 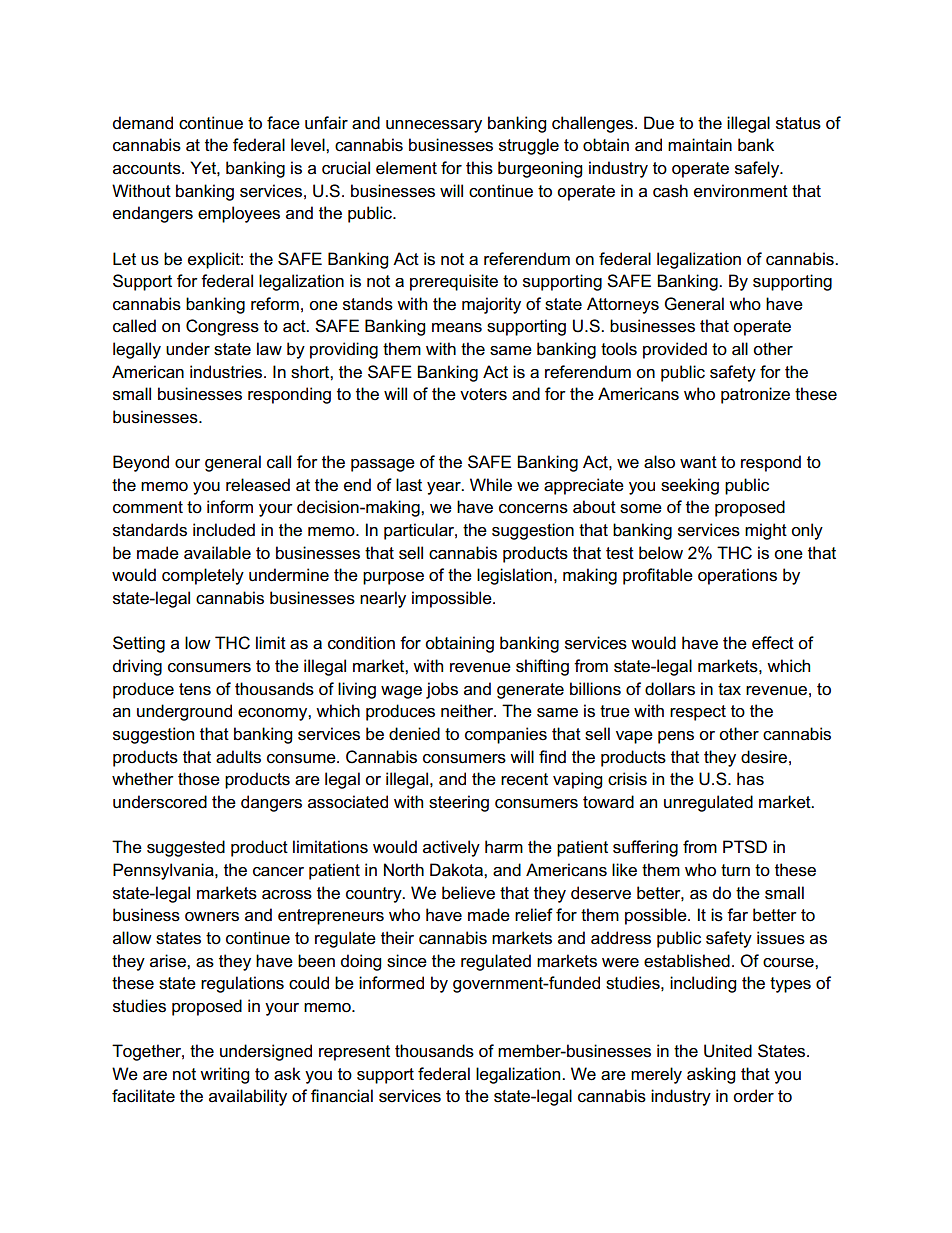 I want to click on writing, so click(x=224, y=1075).
